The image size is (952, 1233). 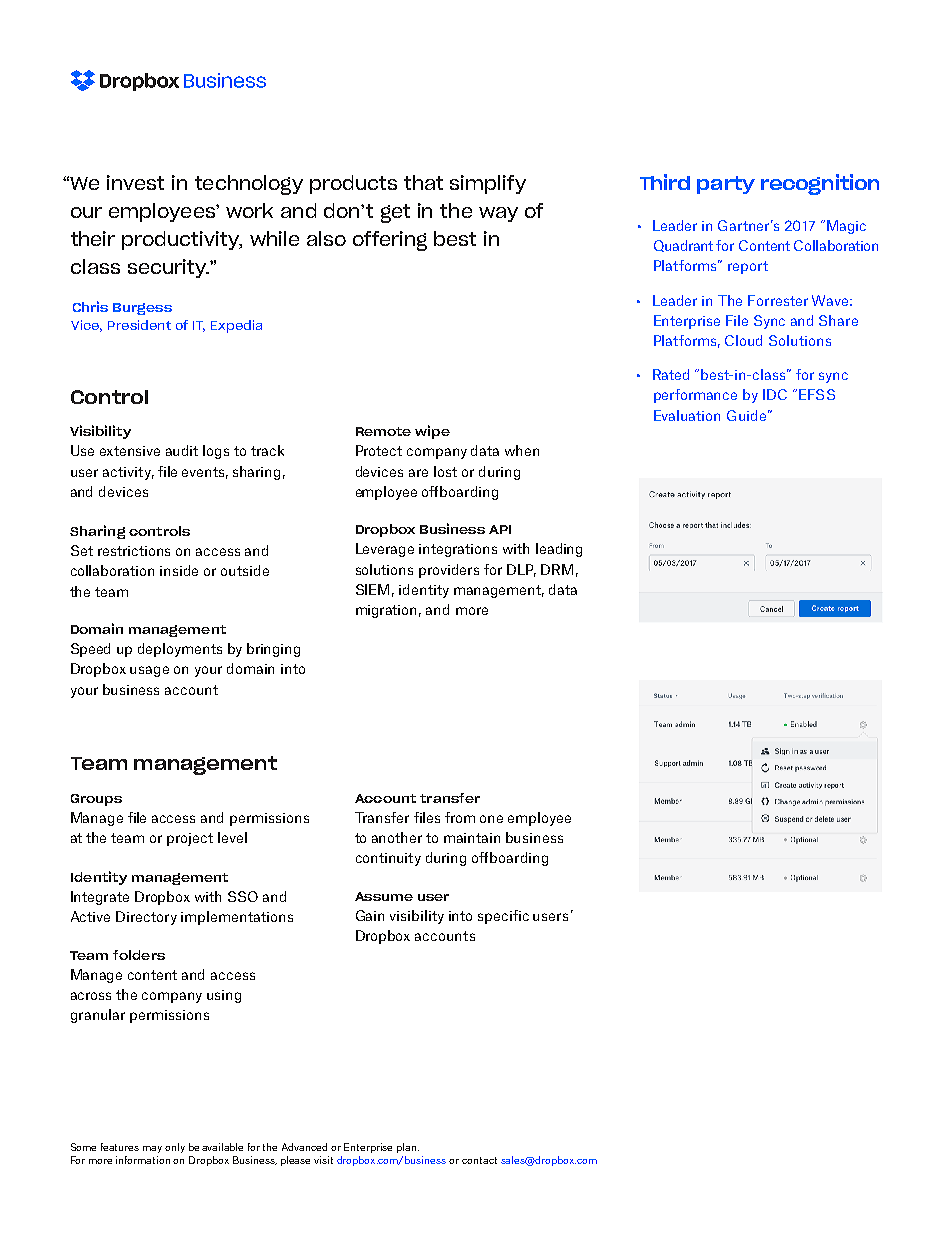 What do you see at coordinates (146, 918) in the screenshot?
I see `Directory` at bounding box center [146, 918].
